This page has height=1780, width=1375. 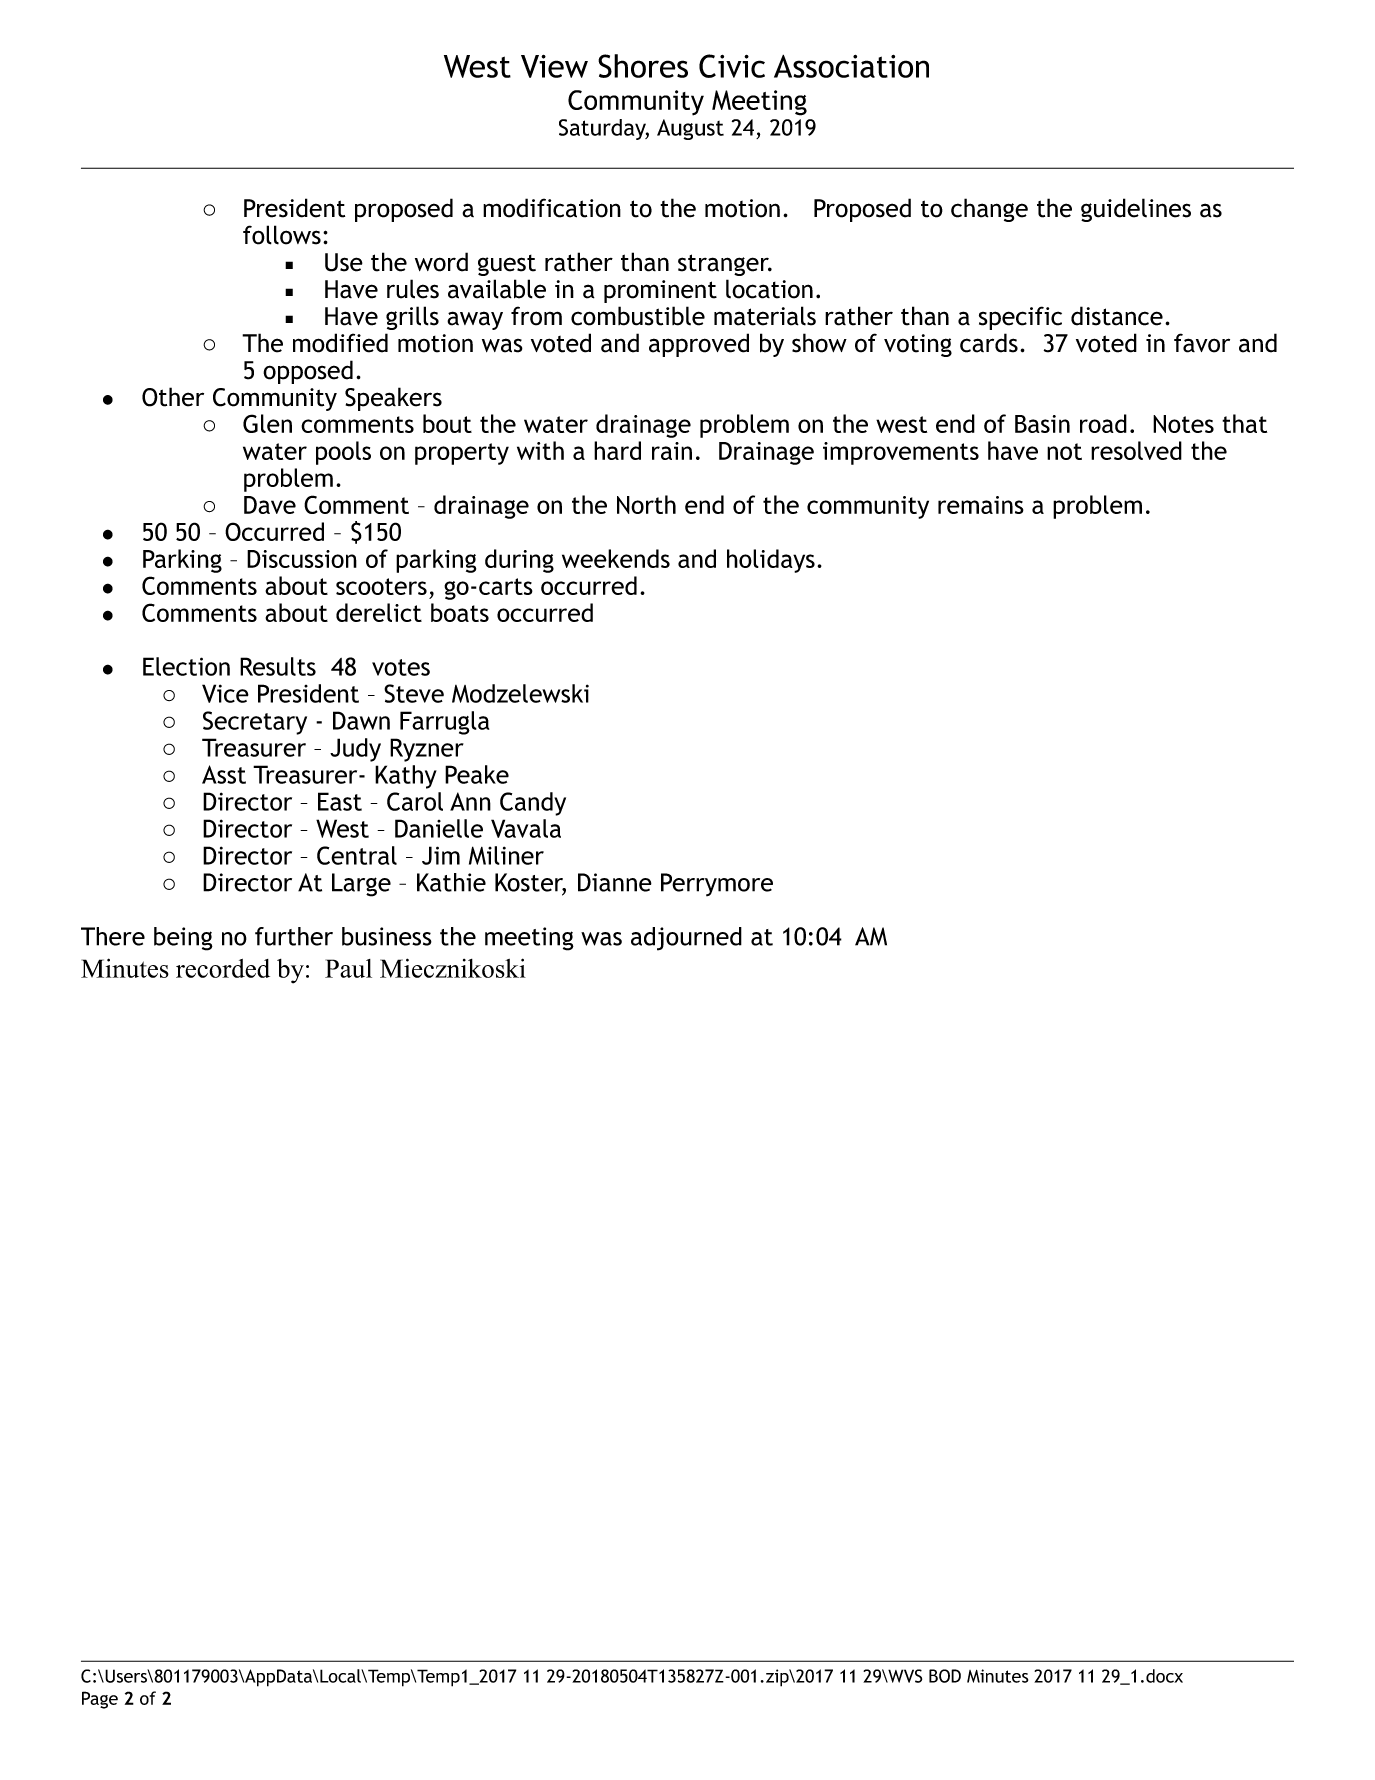 I want to click on August, so click(x=690, y=129).
